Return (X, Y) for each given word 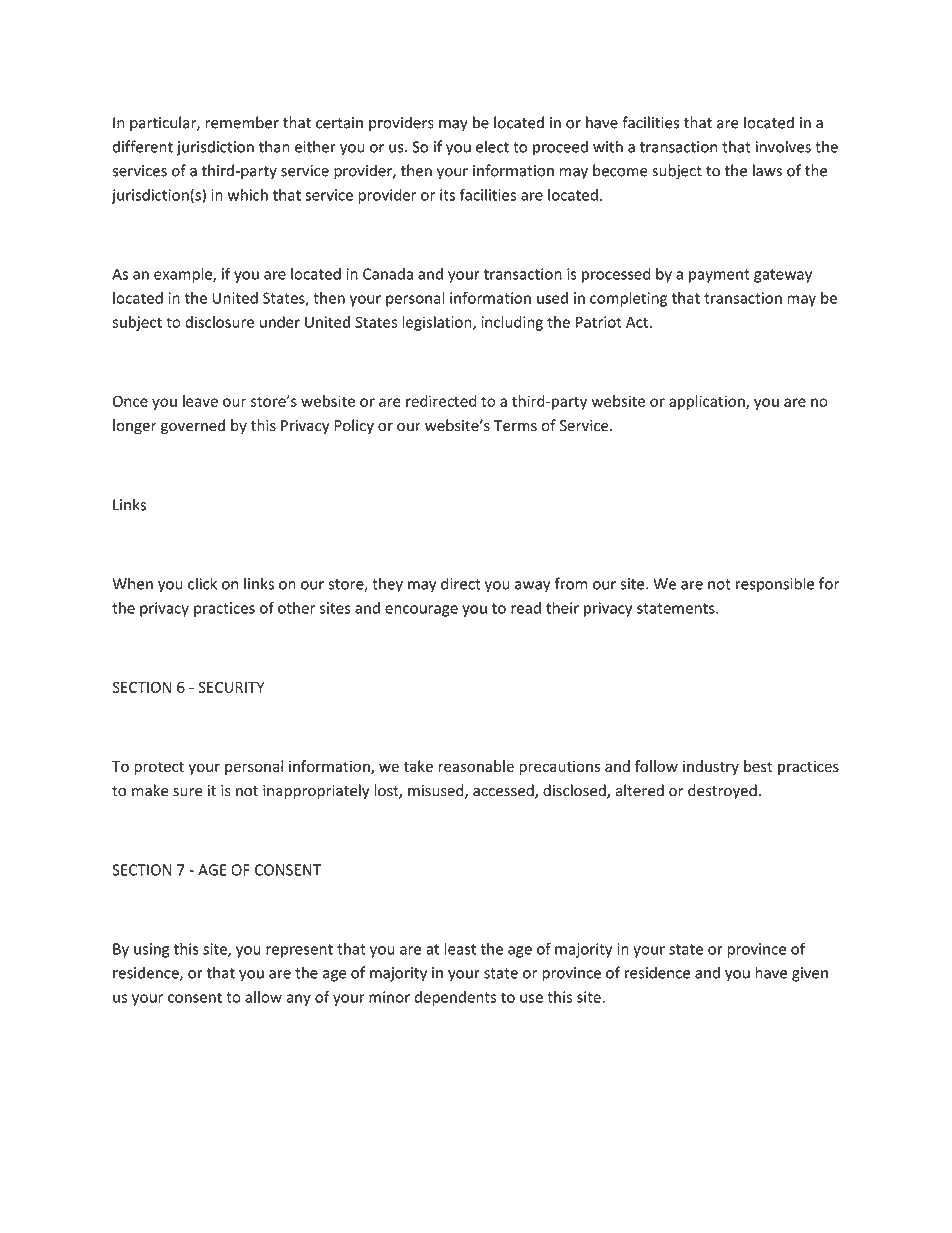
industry (711, 767)
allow (263, 997)
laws (767, 170)
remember (242, 122)
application (708, 402)
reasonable (476, 766)
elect (492, 146)
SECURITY (231, 687)
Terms (515, 426)
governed (193, 426)
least (460, 948)
